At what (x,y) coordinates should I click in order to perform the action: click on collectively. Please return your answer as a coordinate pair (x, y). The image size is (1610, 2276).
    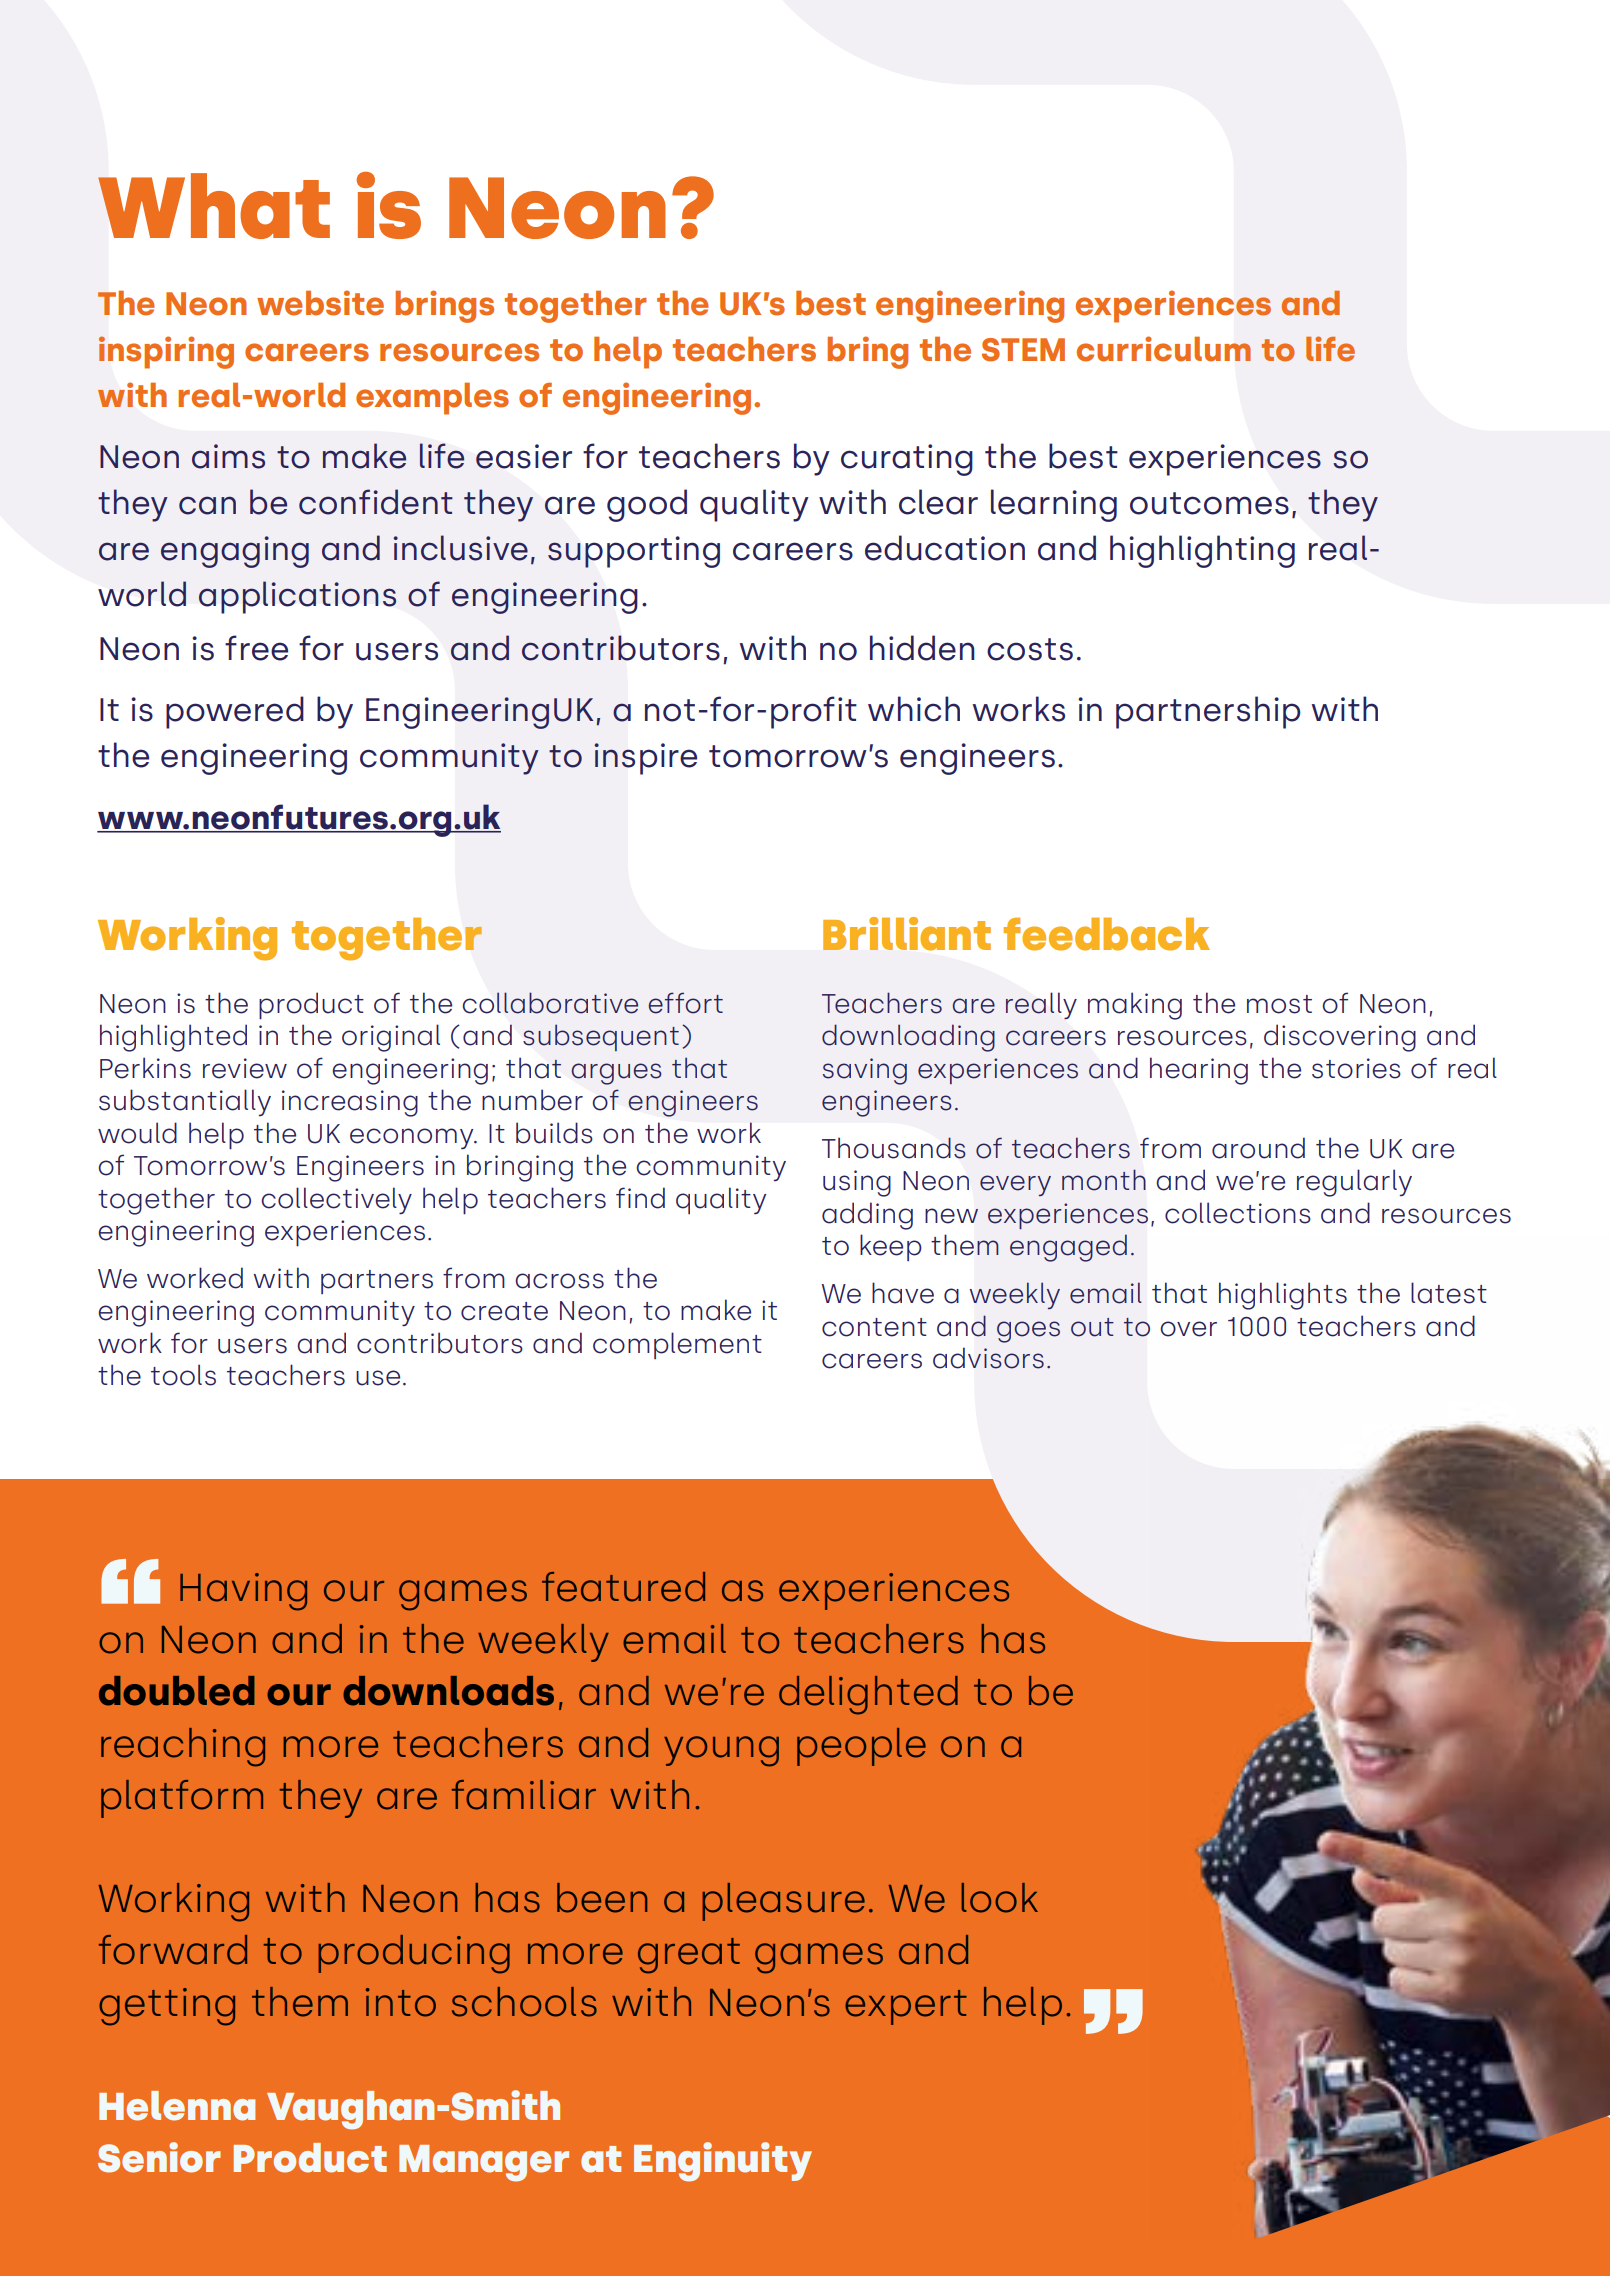
    Looking at the image, I should click on (336, 1201).
